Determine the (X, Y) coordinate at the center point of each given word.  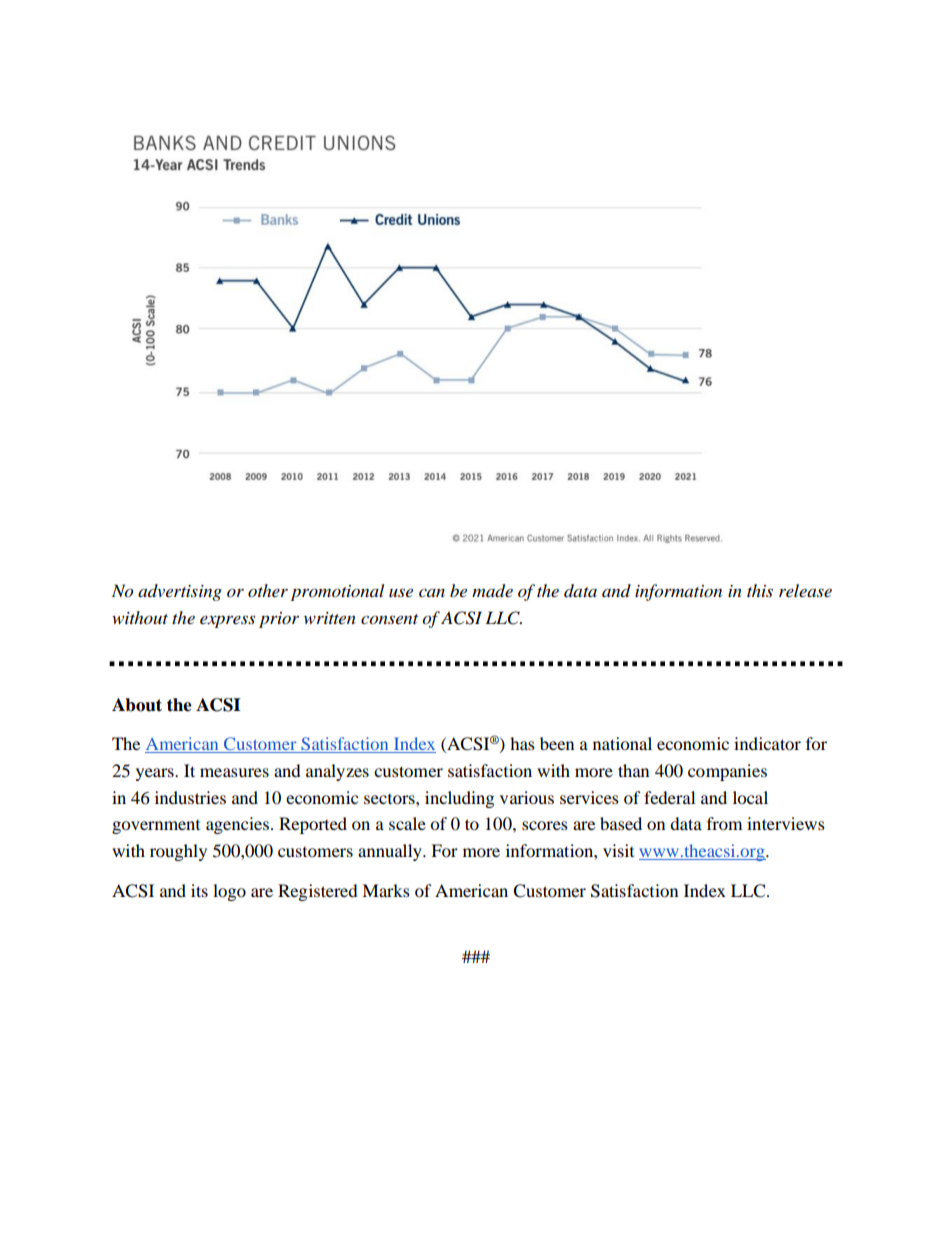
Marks (386, 890)
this (760, 590)
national (622, 743)
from (724, 823)
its (199, 890)
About (137, 705)
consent (389, 619)
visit (618, 850)
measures (234, 772)
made (492, 591)
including (459, 799)
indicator (767, 743)
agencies (237, 825)
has (522, 743)
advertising (180, 592)
